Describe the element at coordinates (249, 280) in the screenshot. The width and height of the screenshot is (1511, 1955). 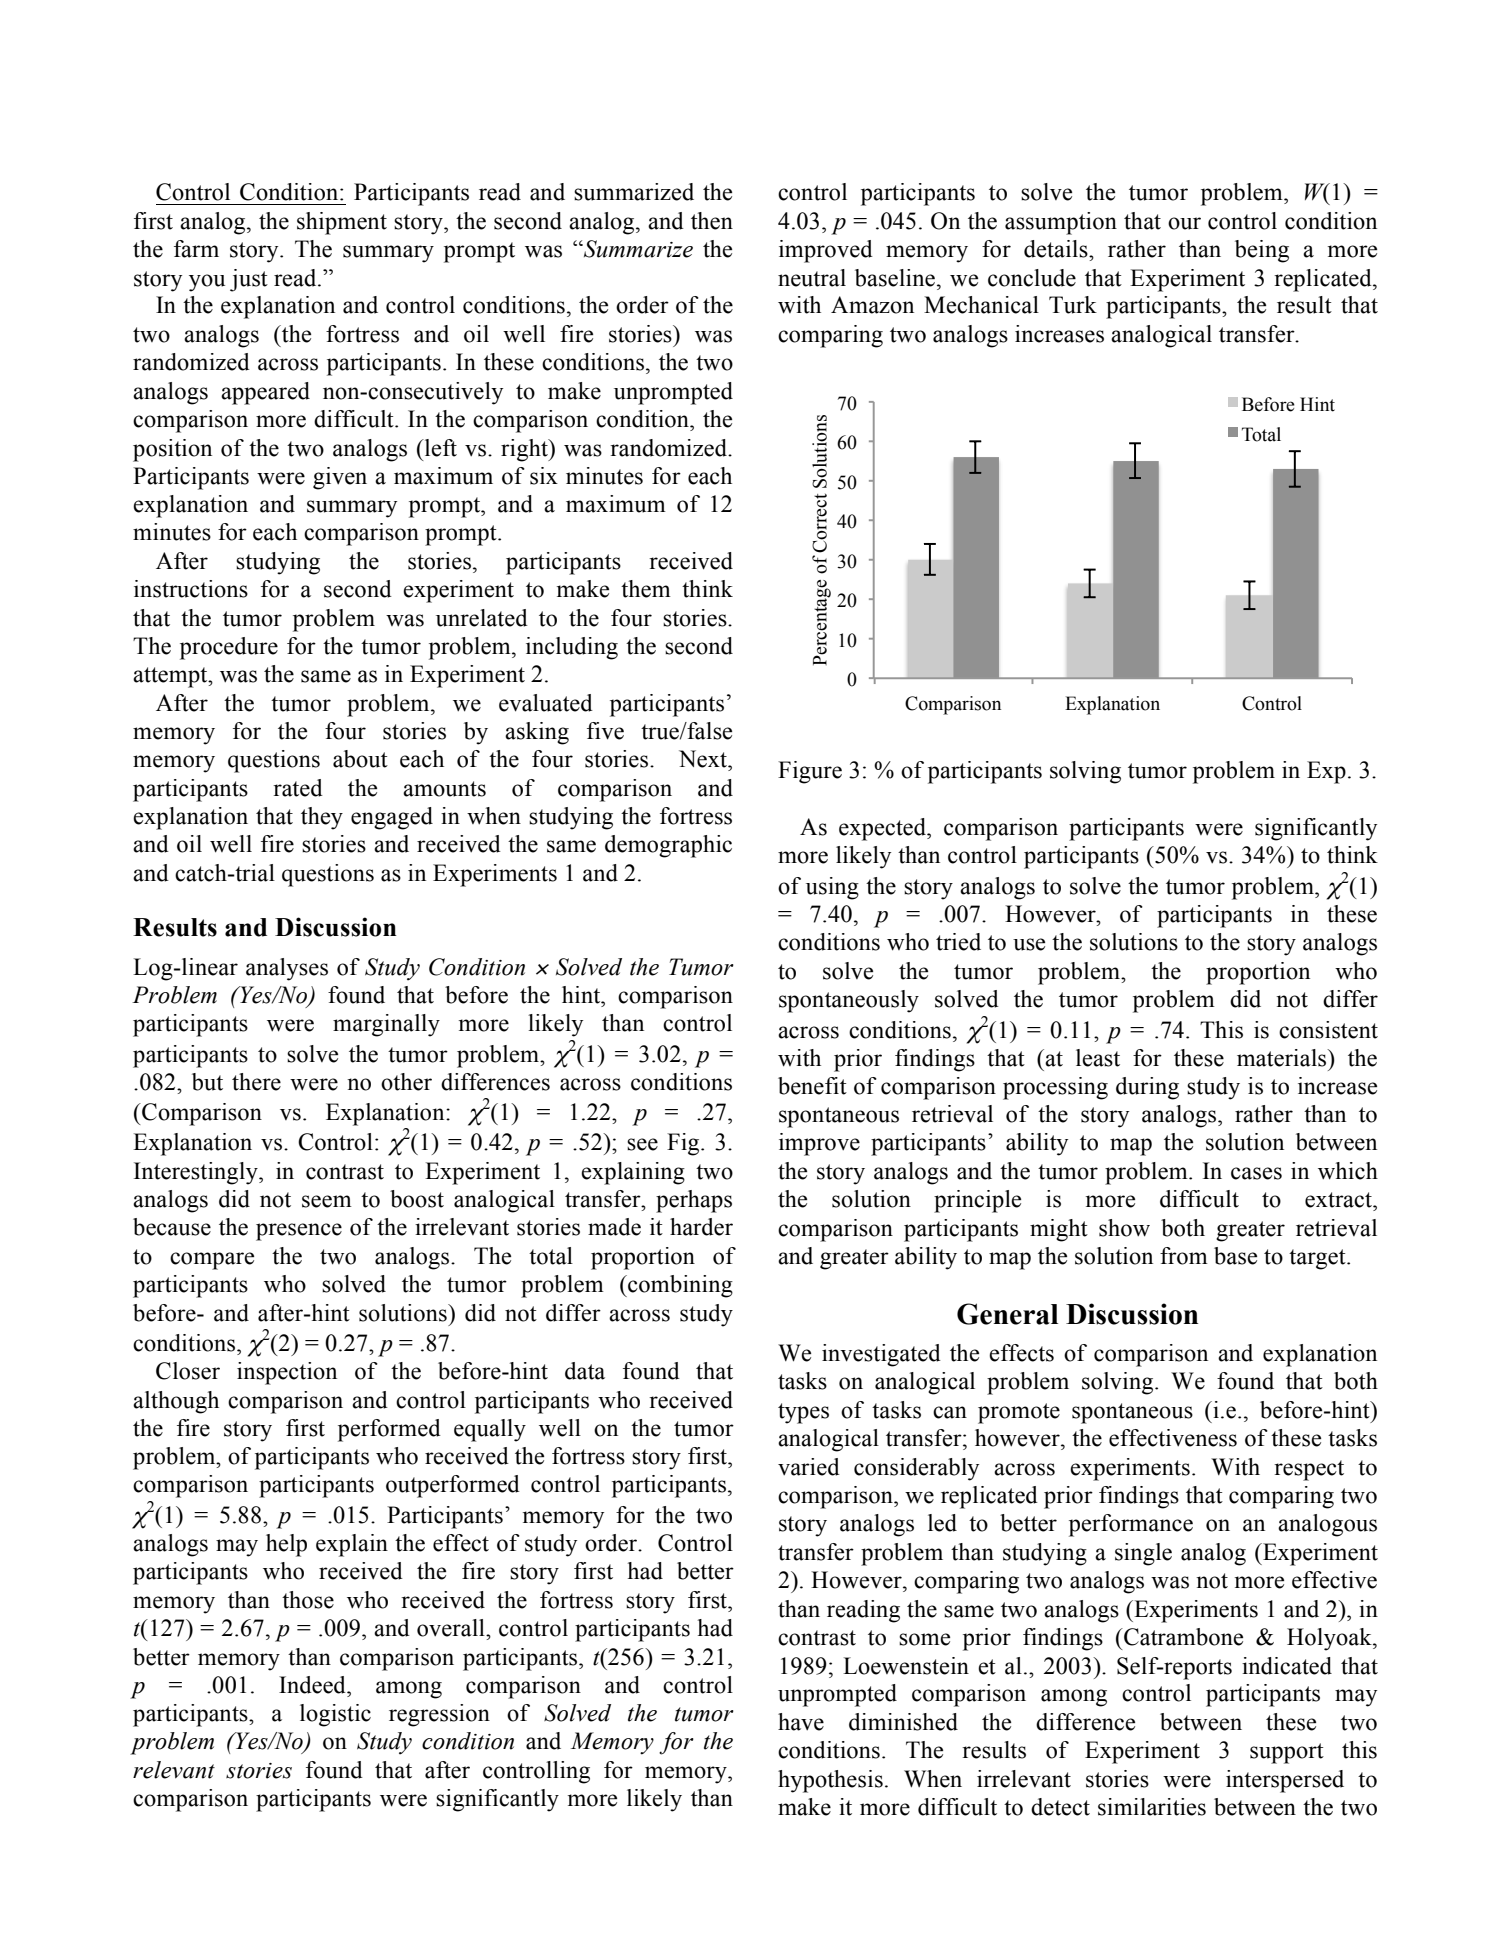
I see `just` at that location.
